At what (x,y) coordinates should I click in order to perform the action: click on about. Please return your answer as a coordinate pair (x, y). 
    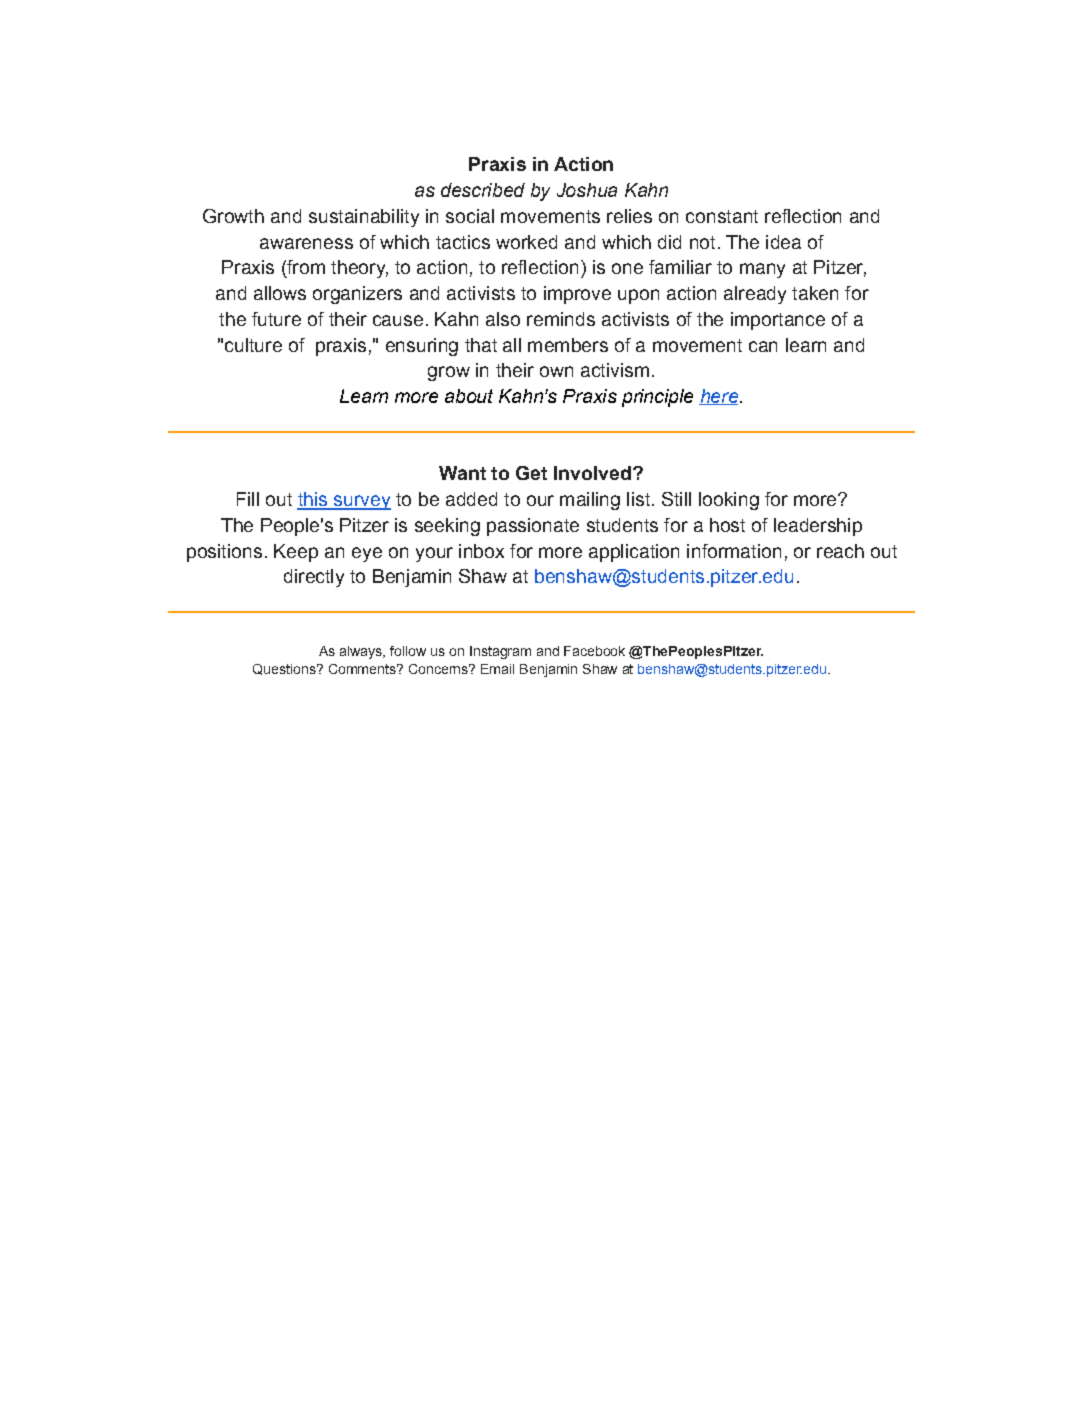
    Looking at the image, I should click on (469, 396).
